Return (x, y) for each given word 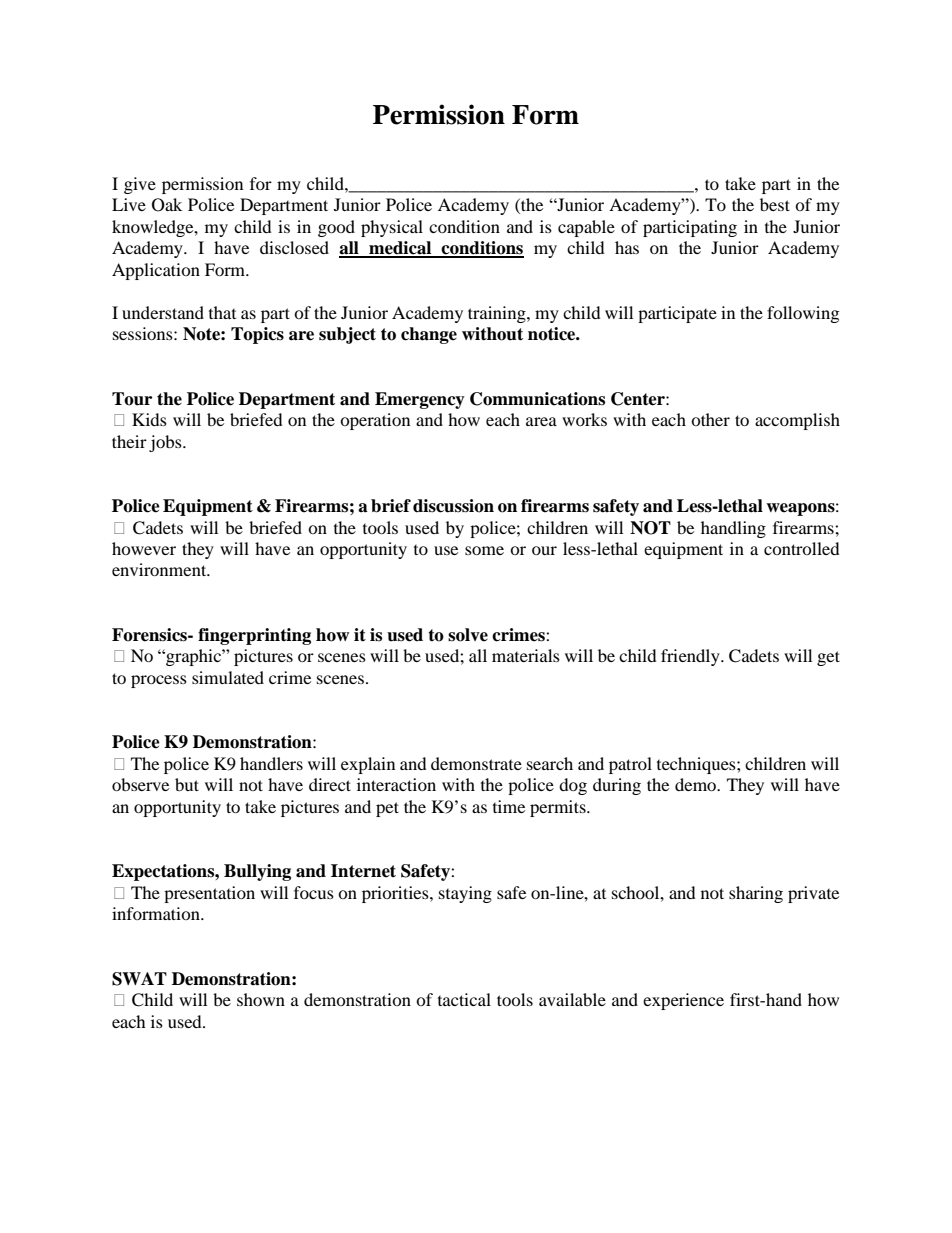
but (187, 784)
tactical (464, 999)
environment (160, 569)
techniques (697, 765)
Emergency (420, 400)
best (775, 204)
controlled (802, 548)
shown (261, 999)
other (710, 419)
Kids (149, 419)
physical (392, 228)
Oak (167, 205)
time (509, 806)
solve (468, 635)
